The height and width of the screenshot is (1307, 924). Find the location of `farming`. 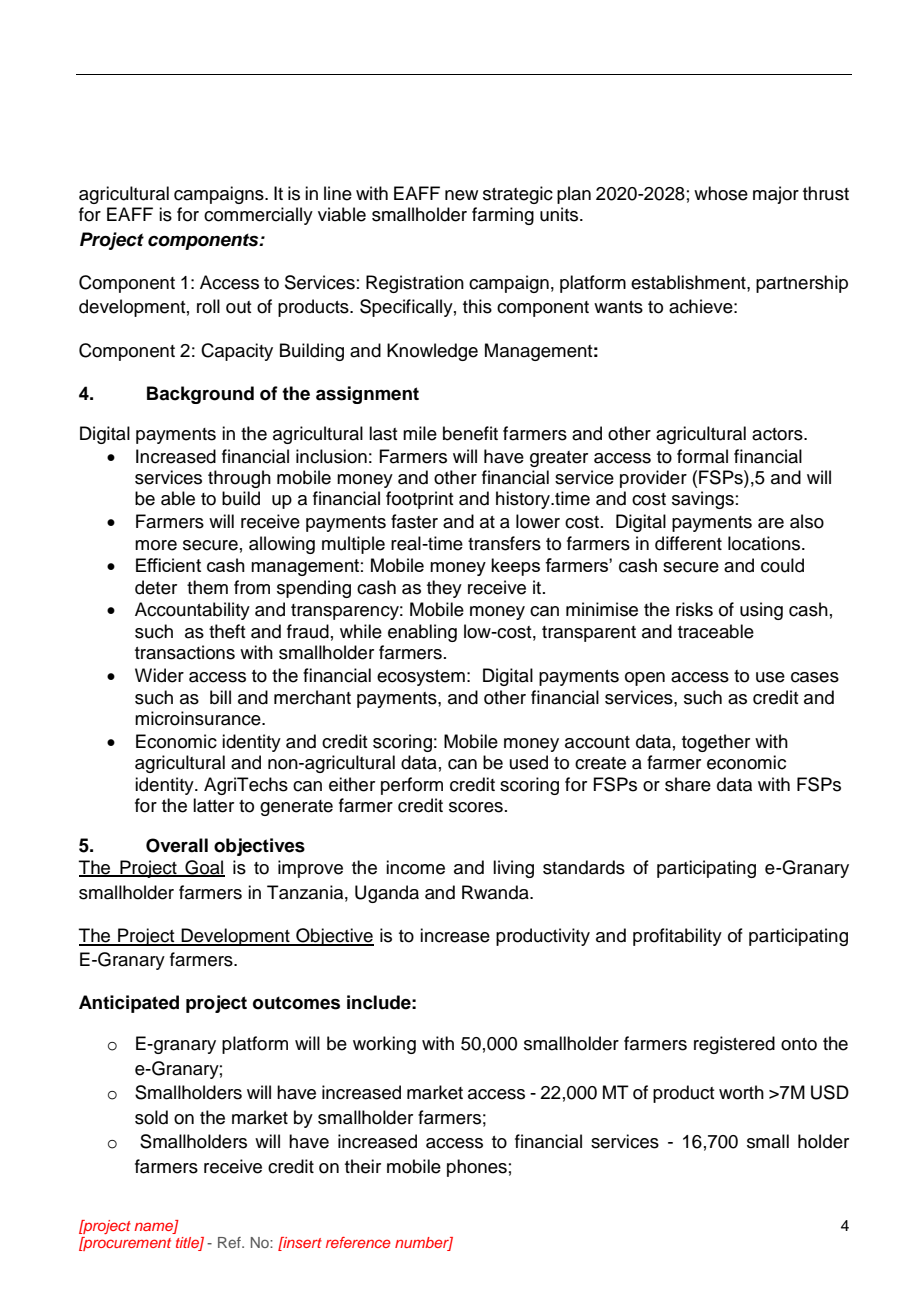

farming is located at coordinates (503, 216).
